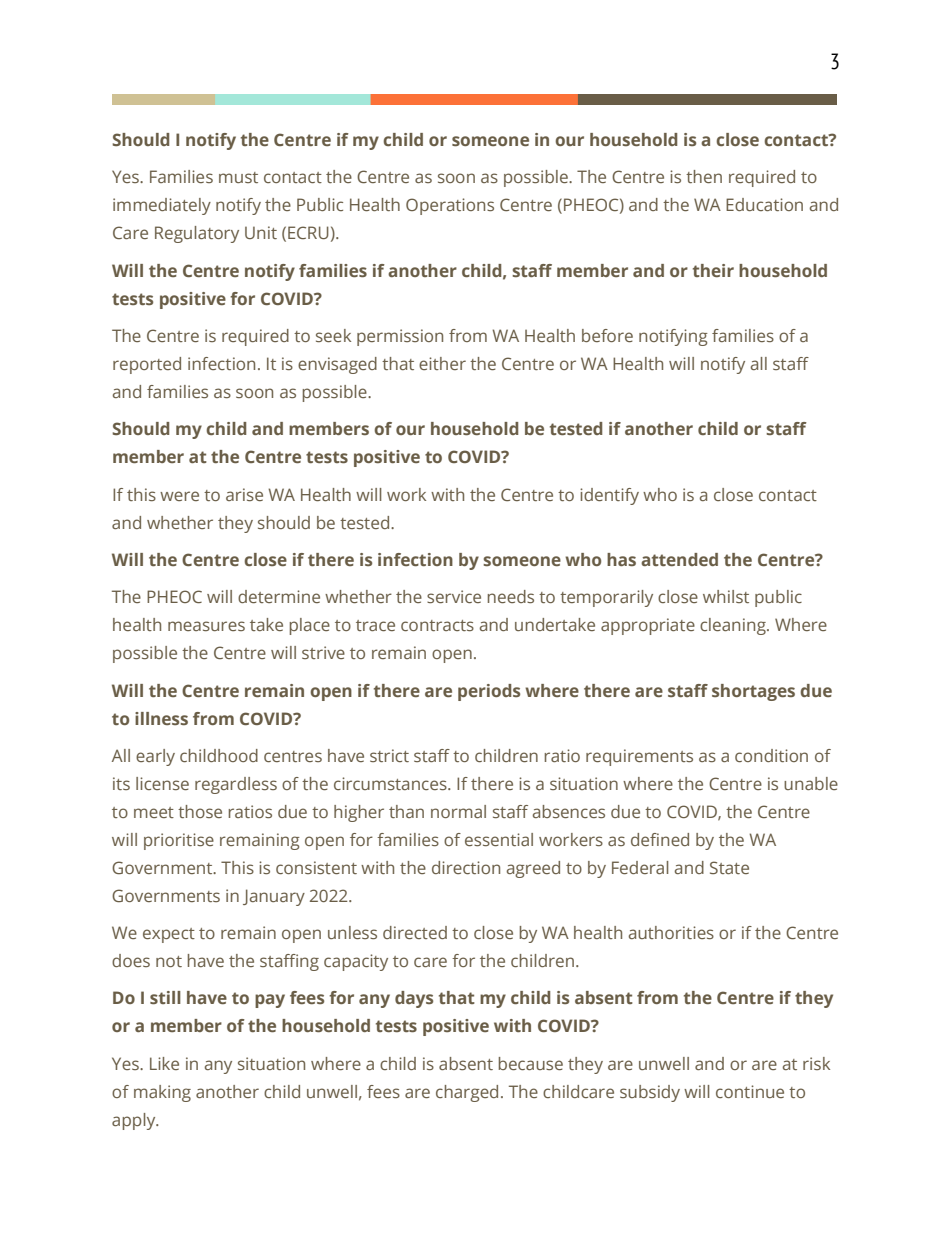 The height and width of the screenshot is (1233, 952). What do you see at coordinates (308, 232) in the screenshot?
I see `ECRU` at bounding box center [308, 232].
